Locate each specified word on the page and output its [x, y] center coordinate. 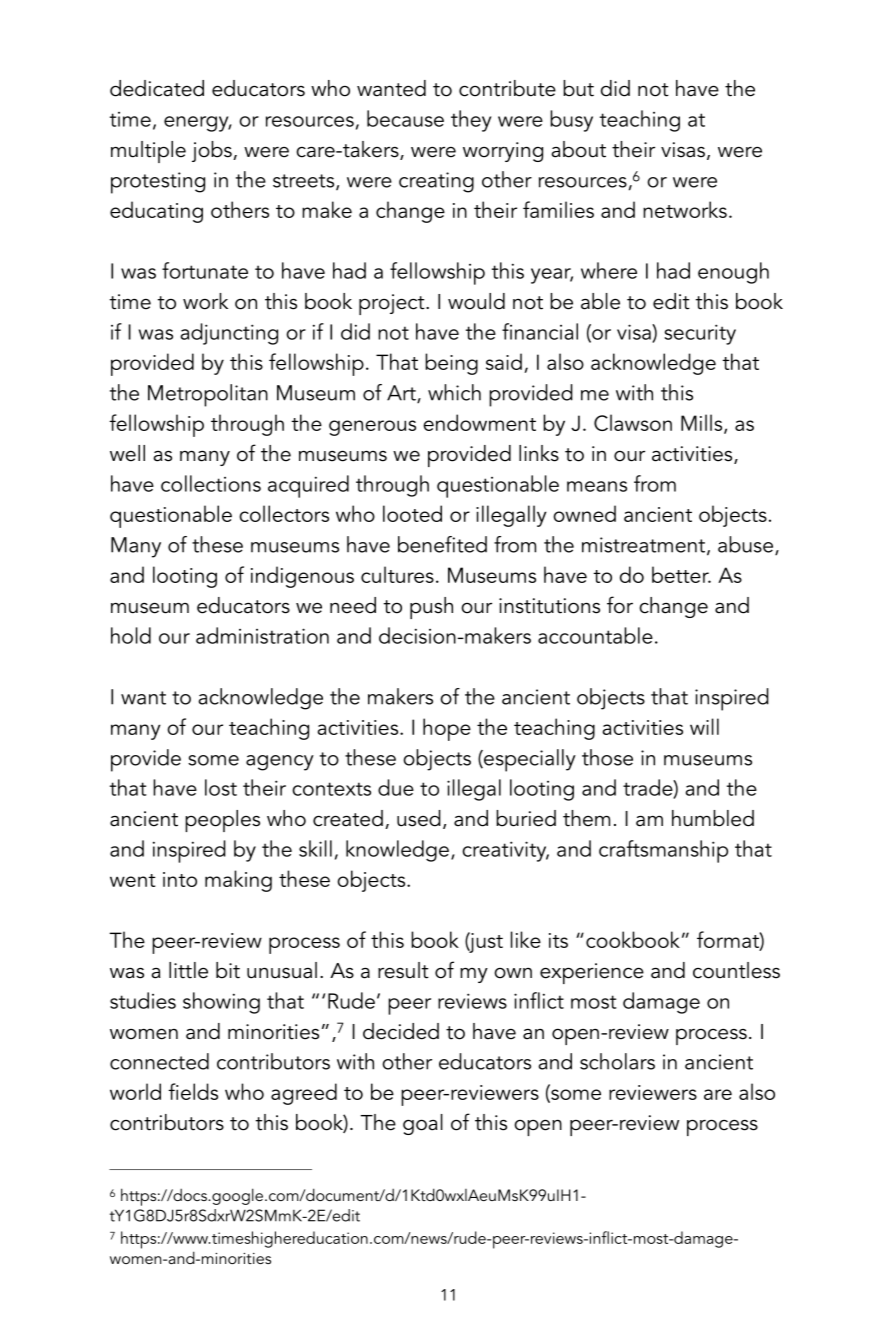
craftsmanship [663, 851]
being [451, 364]
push [431, 608]
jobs [213, 151]
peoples [222, 821]
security [700, 334]
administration [262, 635]
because [405, 118]
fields [193, 1091]
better [681, 574]
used [419, 818]
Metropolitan [208, 395]
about [578, 149]
